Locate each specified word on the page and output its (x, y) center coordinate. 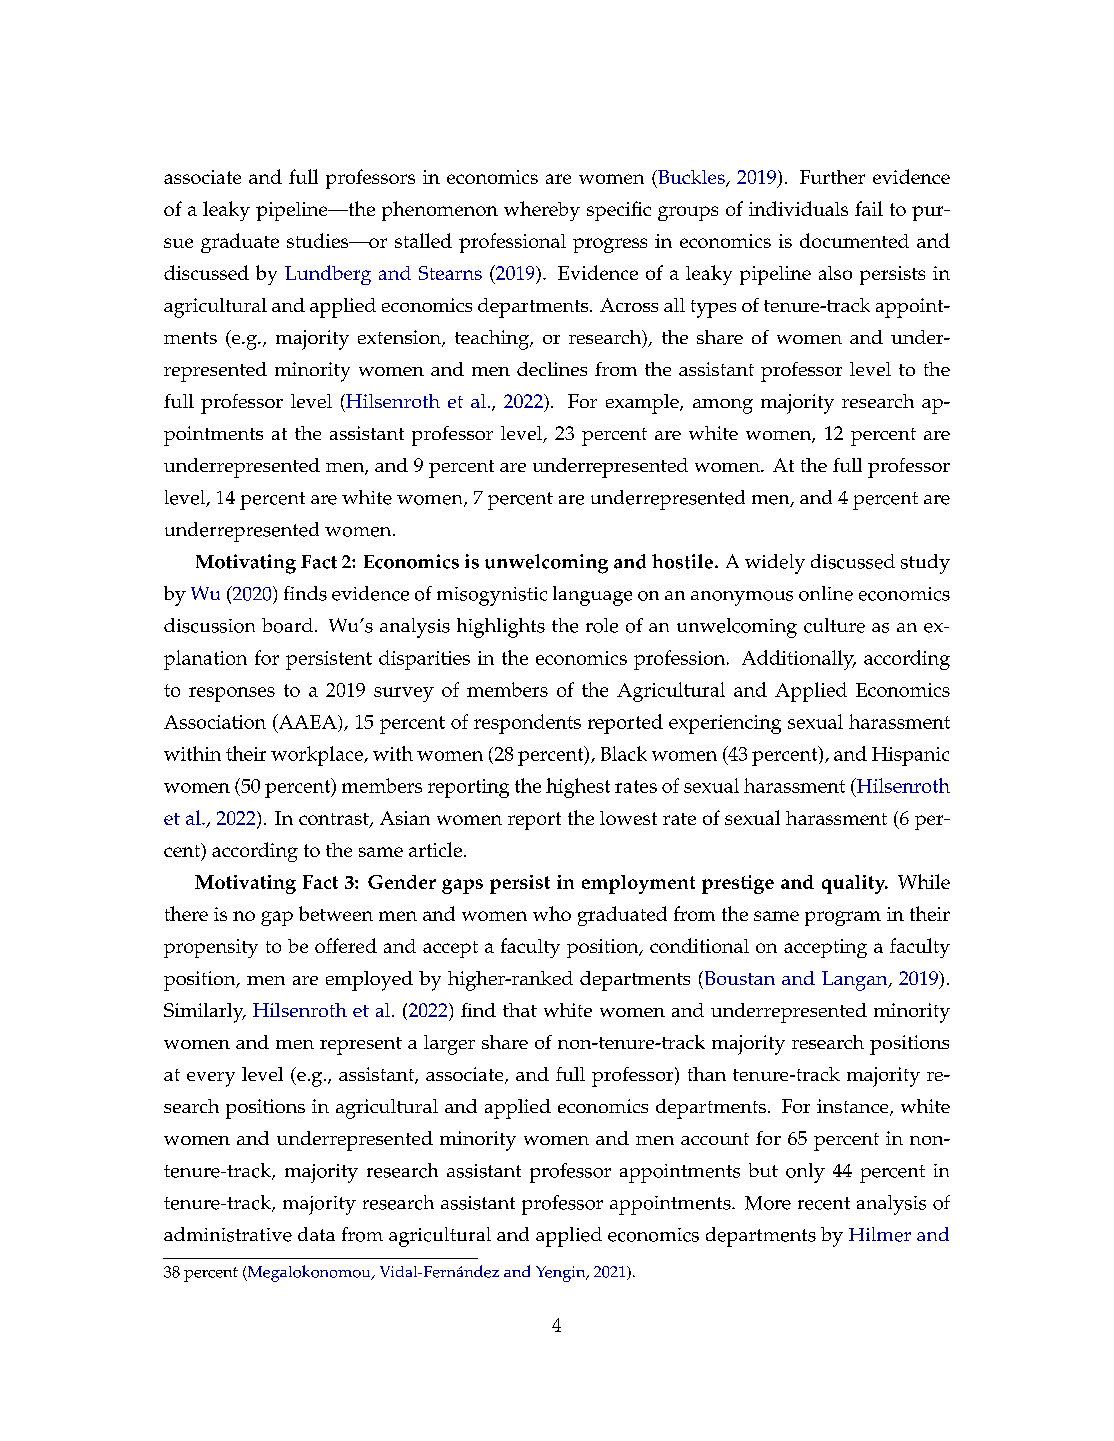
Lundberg (328, 275)
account (715, 1139)
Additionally (799, 660)
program (843, 918)
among (723, 406)
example (643, 404)
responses (232, 694)
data (316, 1234)
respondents (527, 724)
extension (400, 338)
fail (869, 208)
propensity (211, 948)
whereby (542, 211)
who (552, 913)
